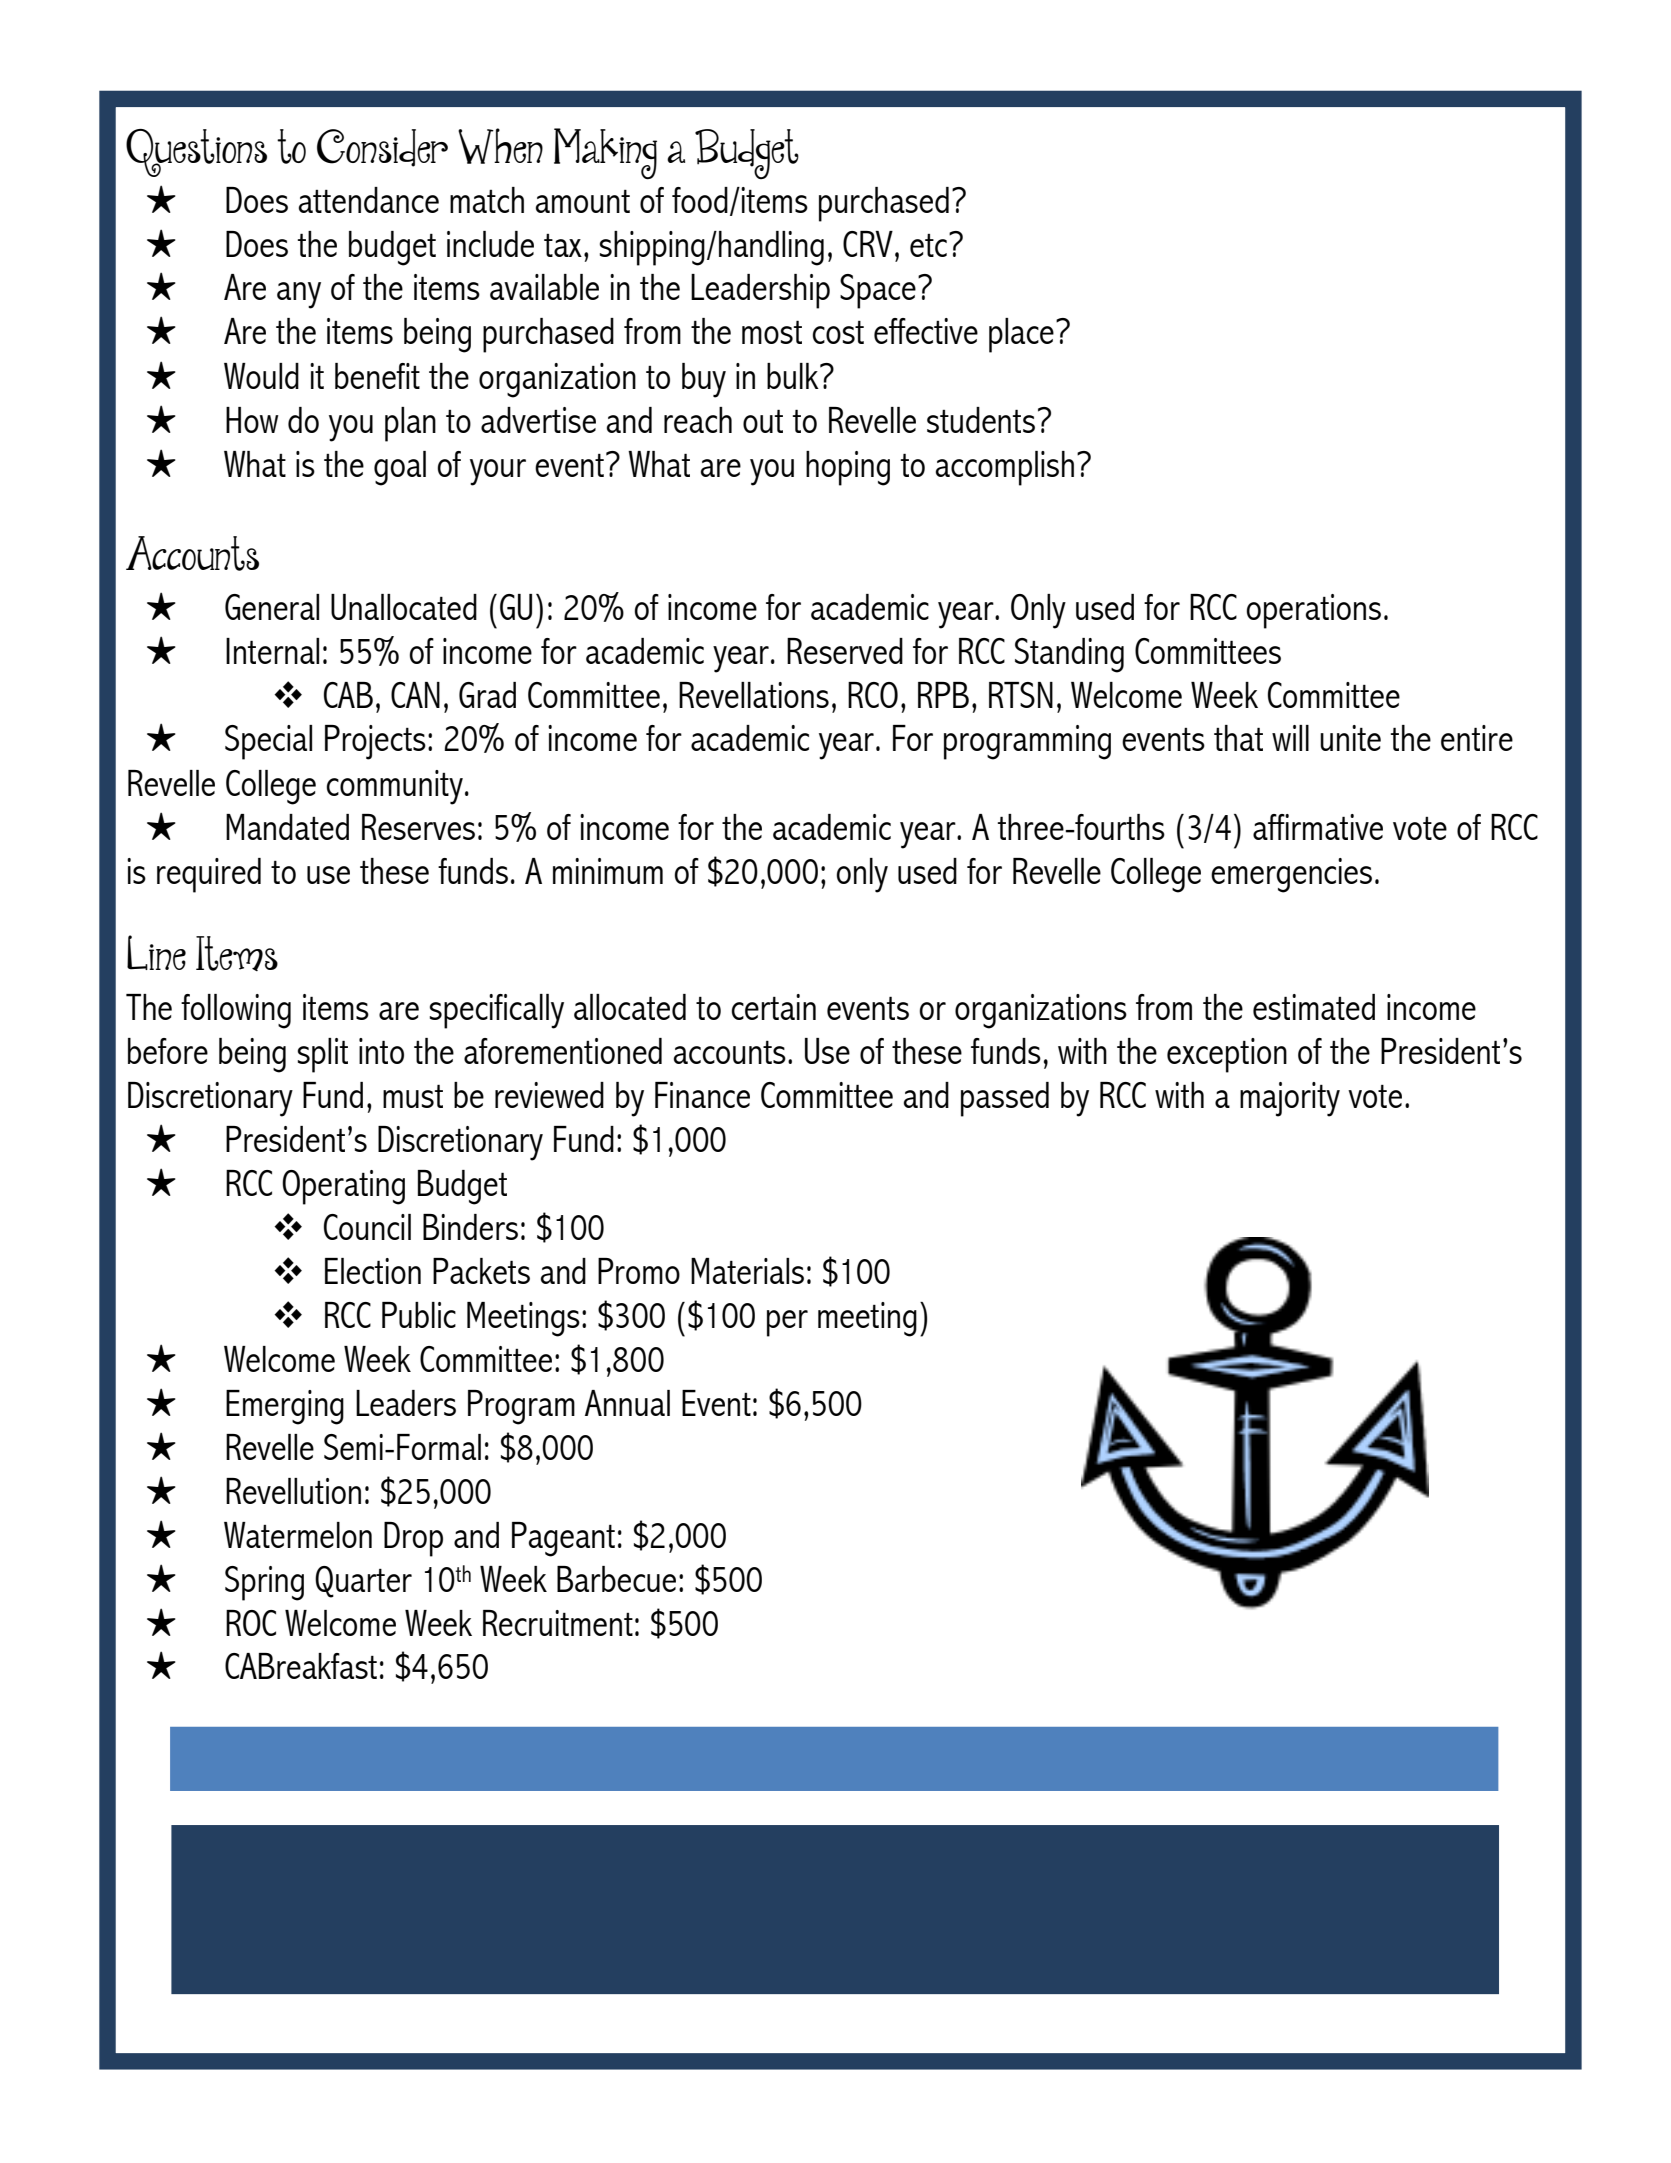 This page has width=1671, height=2163. I want to click on Quarter, so click(363, 1582).
